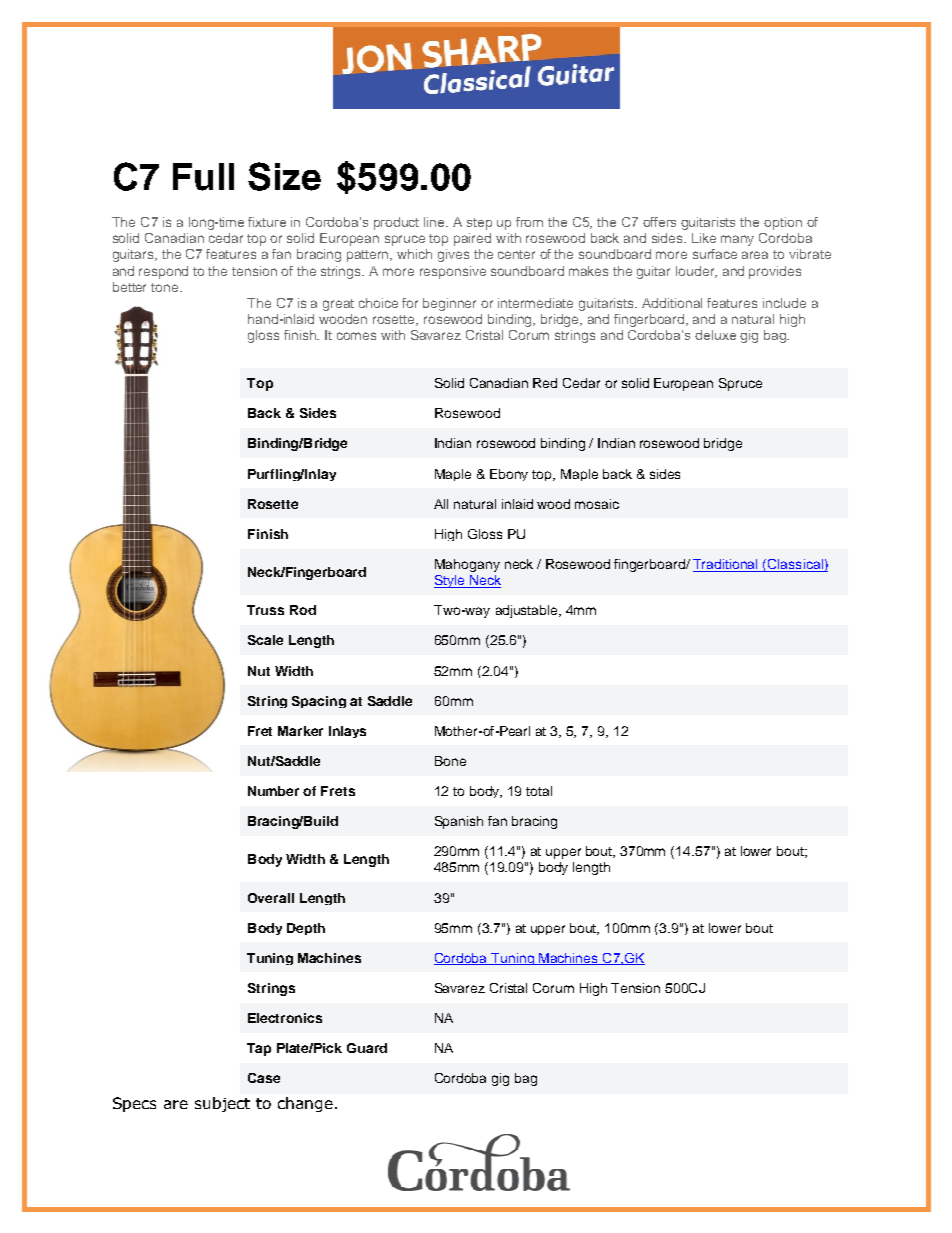  What do you see at coordinates (222, 1104) in the screenshot?
I see `subject` at bounding box center [222, 1104].
